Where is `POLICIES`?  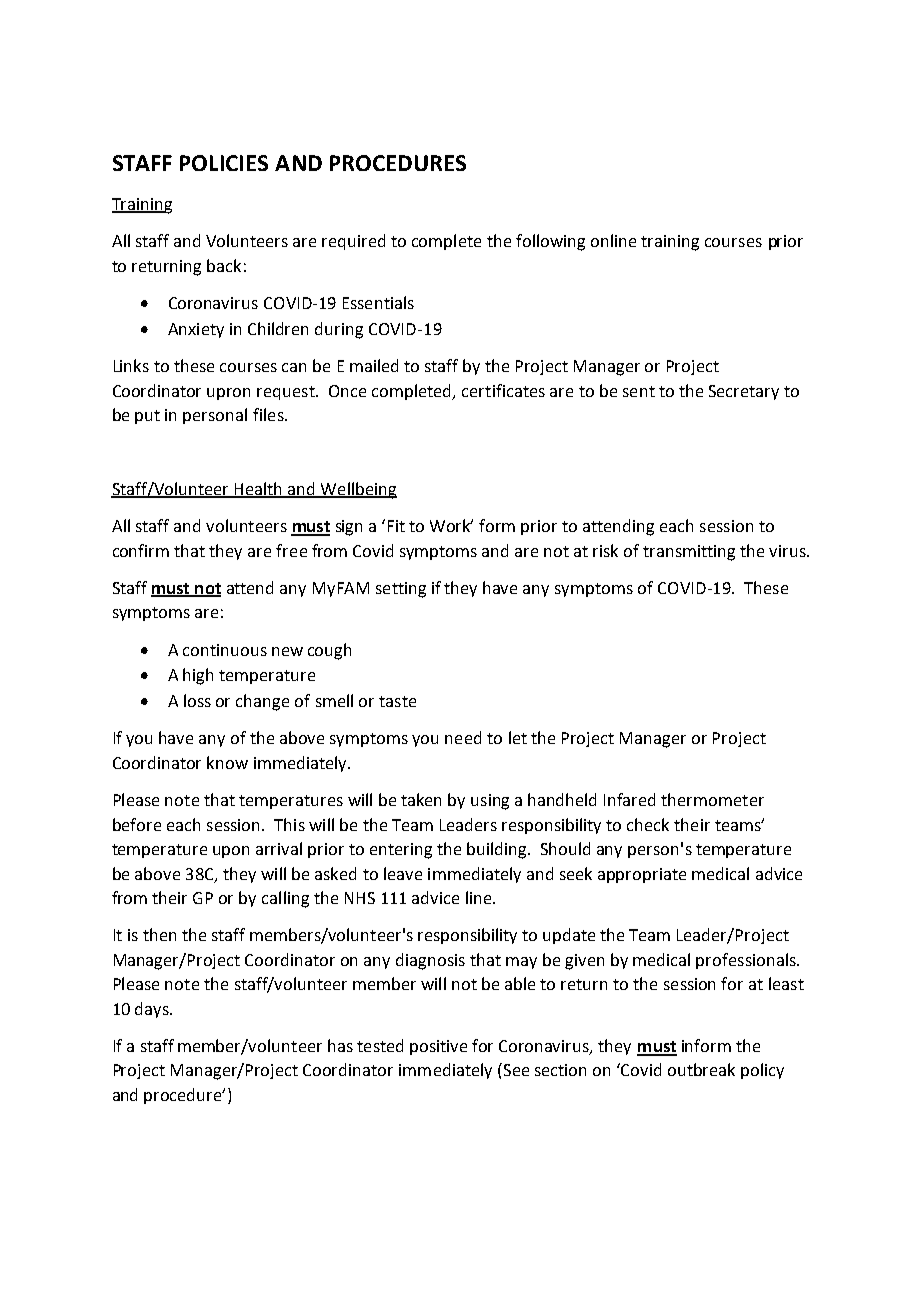 POLICIES is located at coordinates (224, 163).
